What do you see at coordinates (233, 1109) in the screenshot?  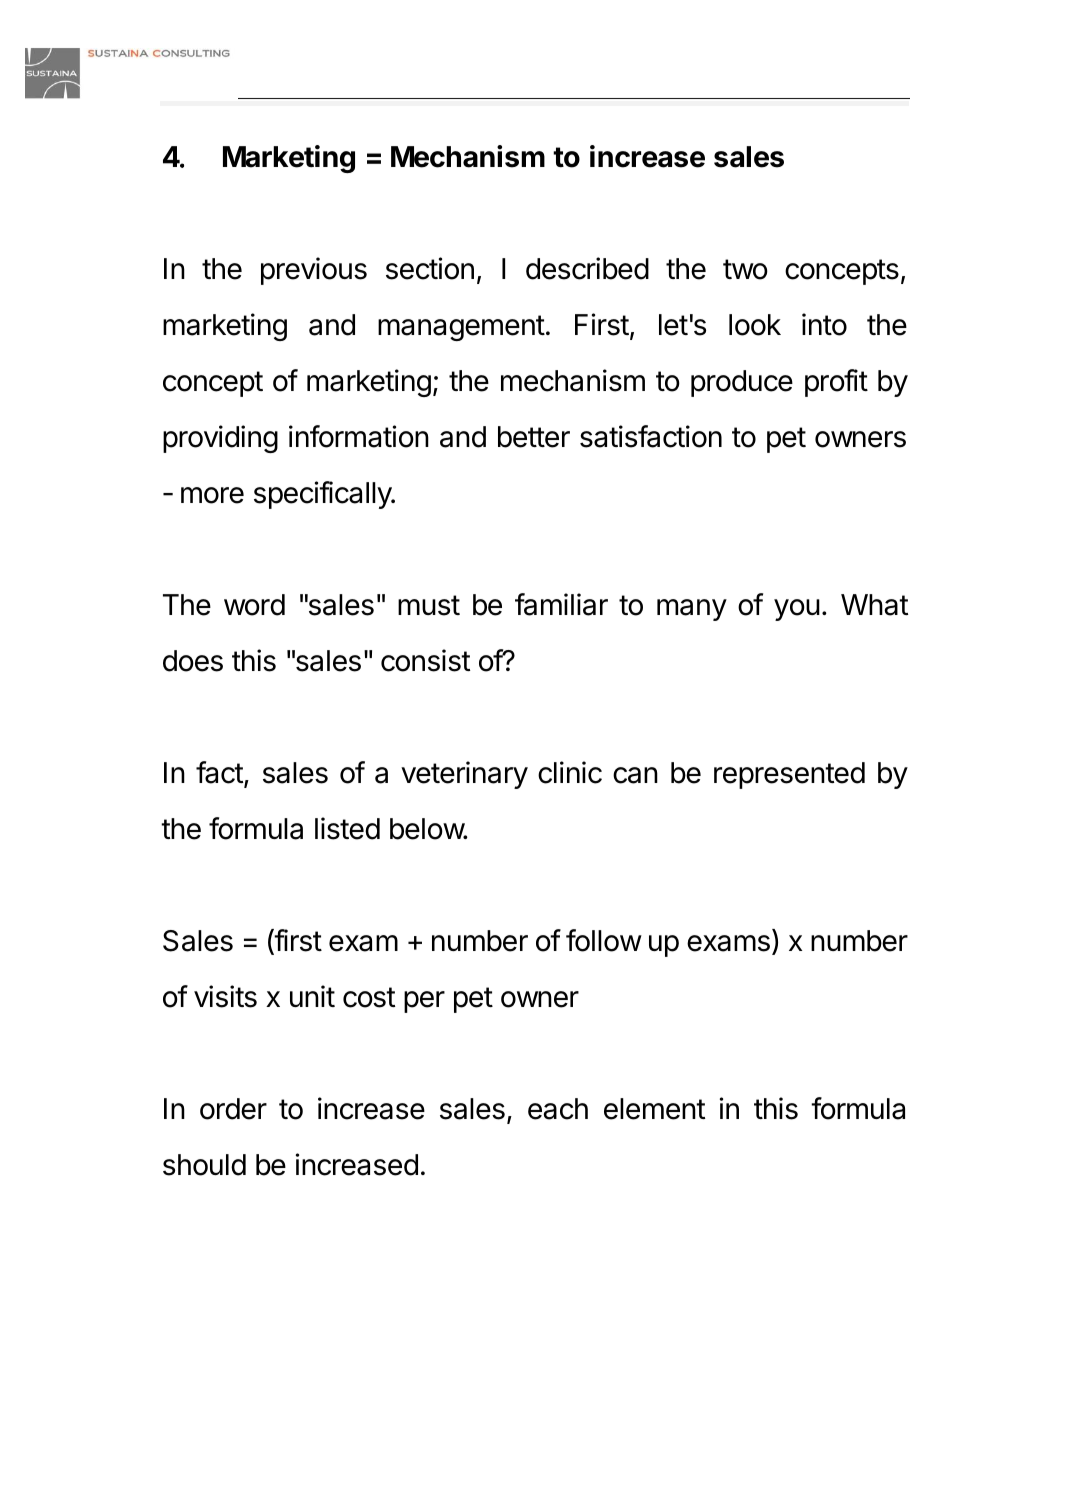 I see `order` at bounding box center [233, 1109].
